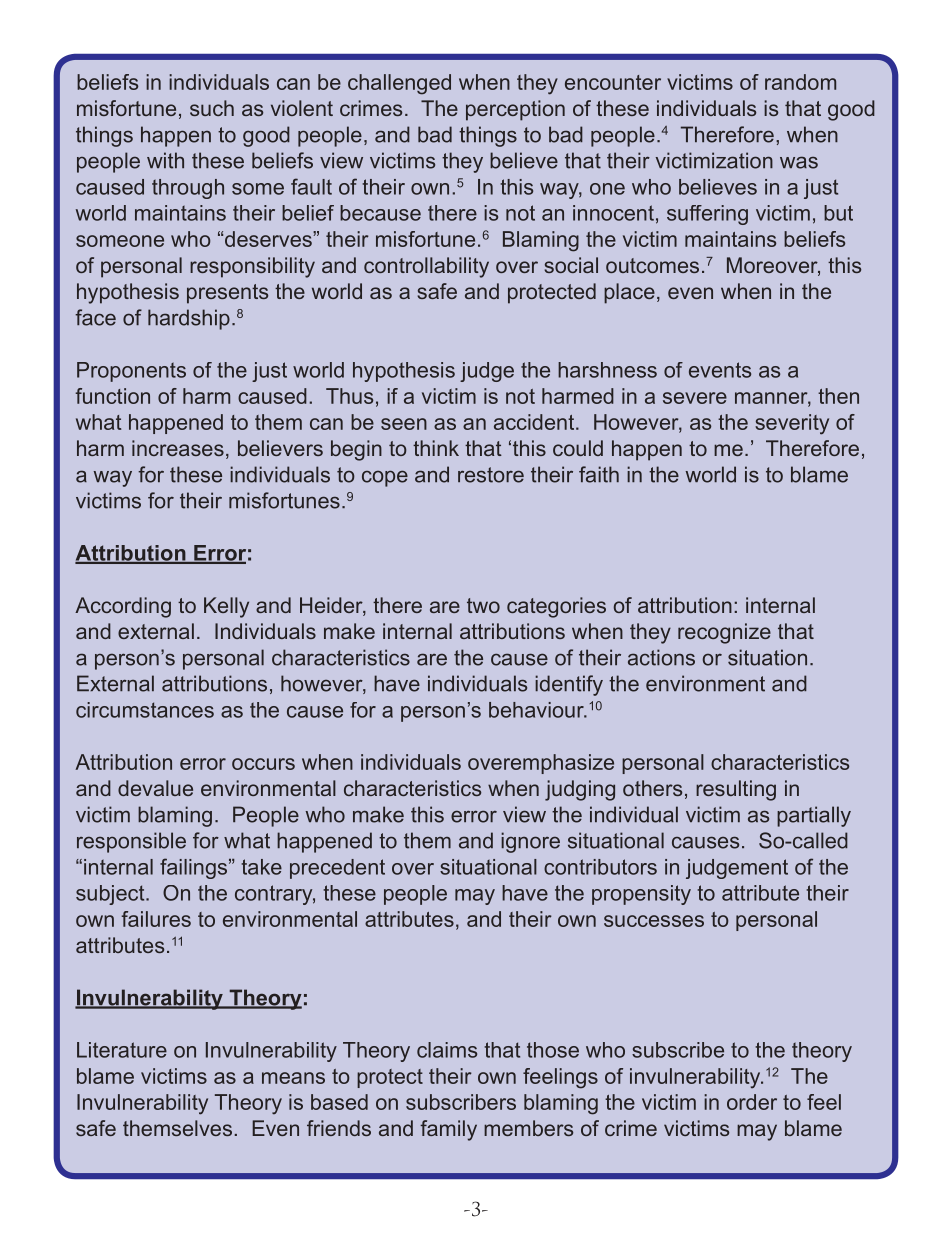  What do you see at coordinates (131, 372) in the screenshot?
I see `Proponents` at bounding box center [131, 372].
